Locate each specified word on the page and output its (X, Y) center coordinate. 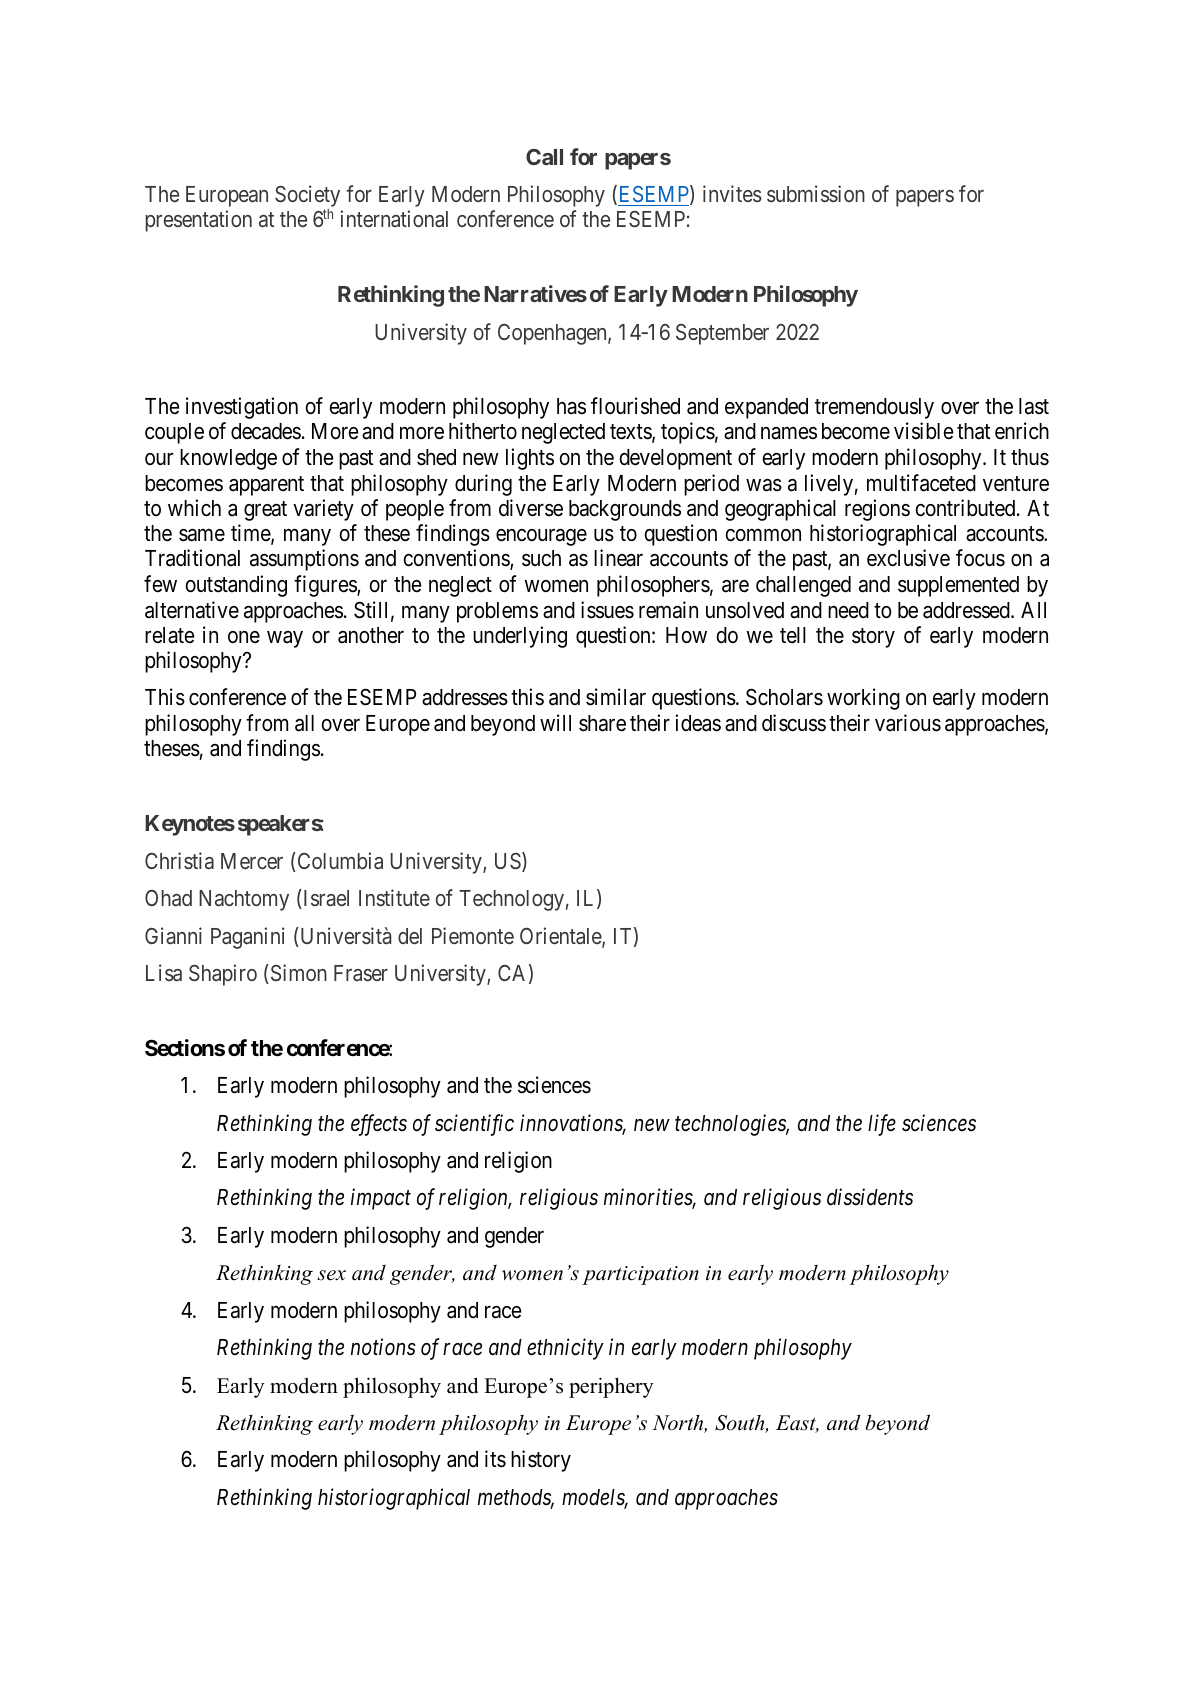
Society (307, 196)
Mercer (252, 861)
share (602, 723)
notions (383, 1347)
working (863, 699)
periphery (611, 1387)
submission (816, 193)
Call (544, 157)
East (797, 1424)
